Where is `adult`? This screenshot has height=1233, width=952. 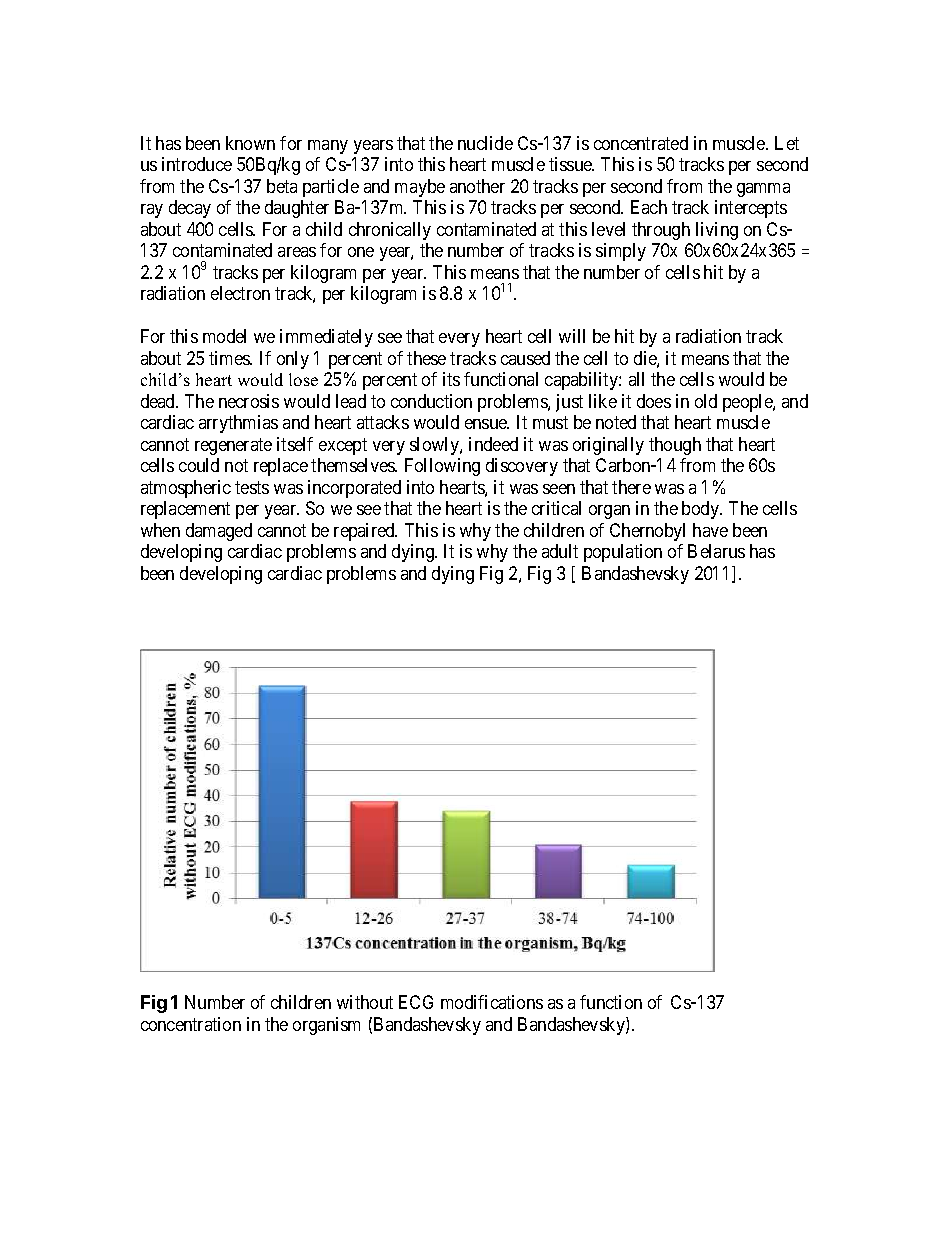 adult is located at coordinates (560, 551).
